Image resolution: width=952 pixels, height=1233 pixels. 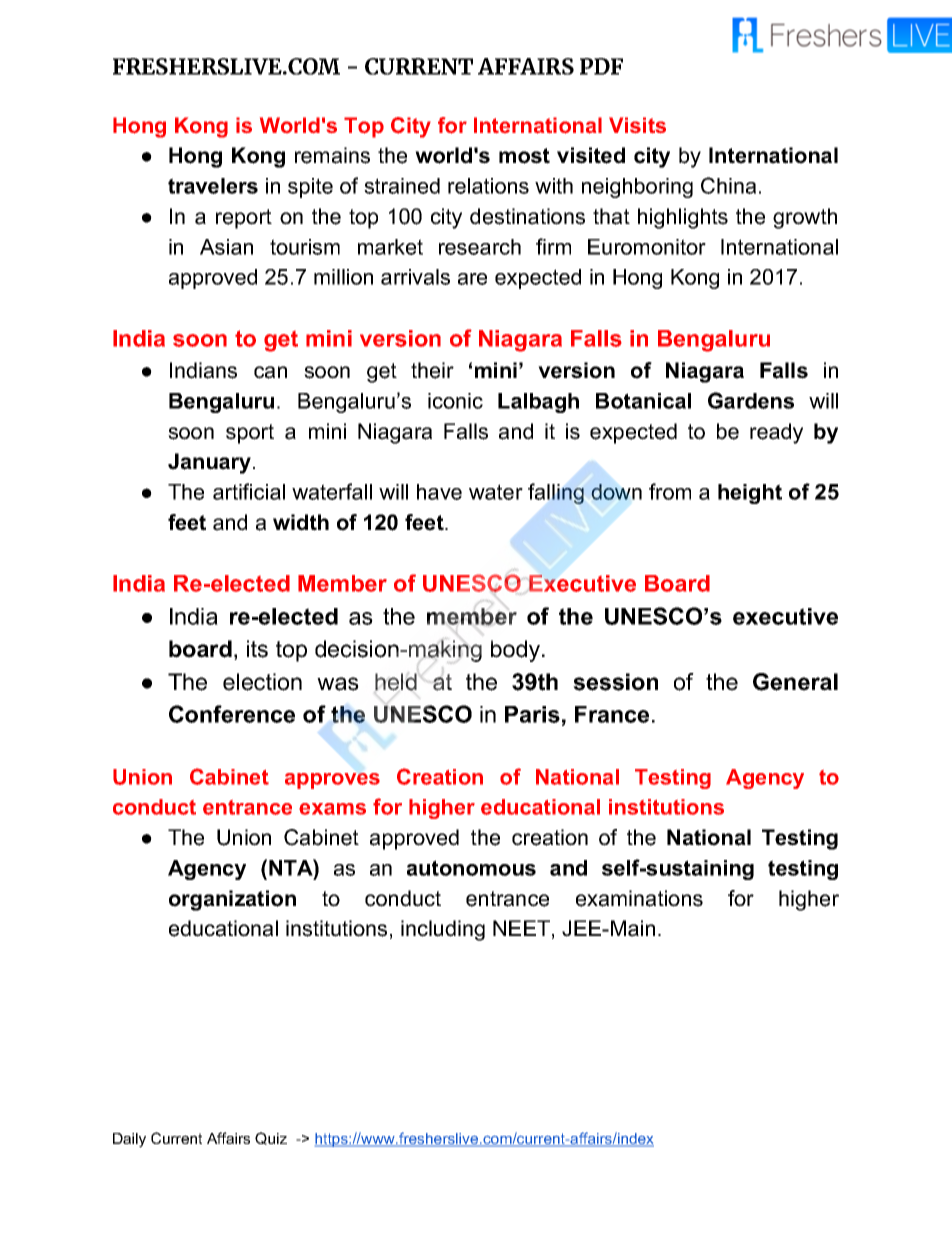 I want to click on NEET, so click(x=521, y=928).
